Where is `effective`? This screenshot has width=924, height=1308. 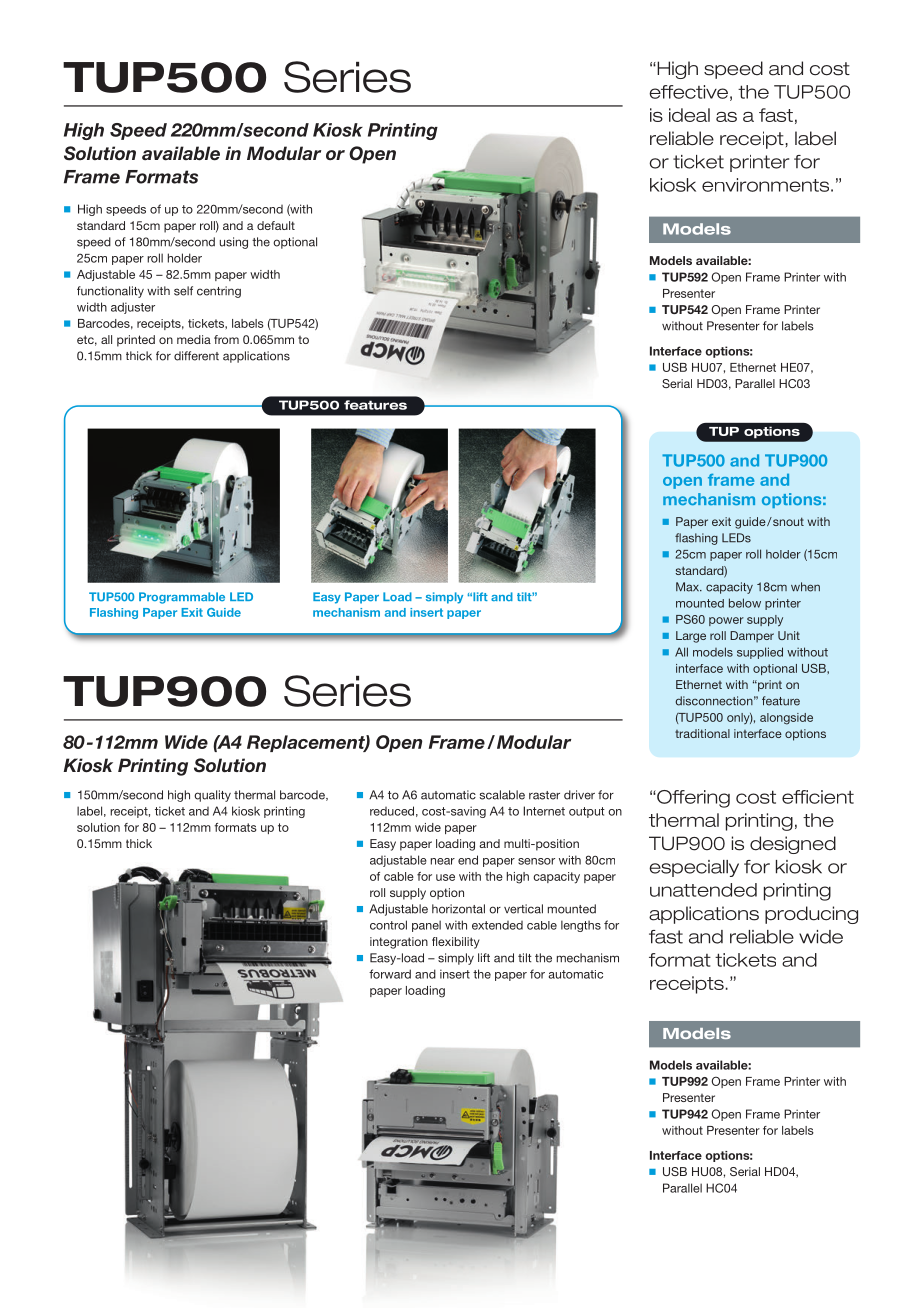 effective is located at coordinates (688, 92).
